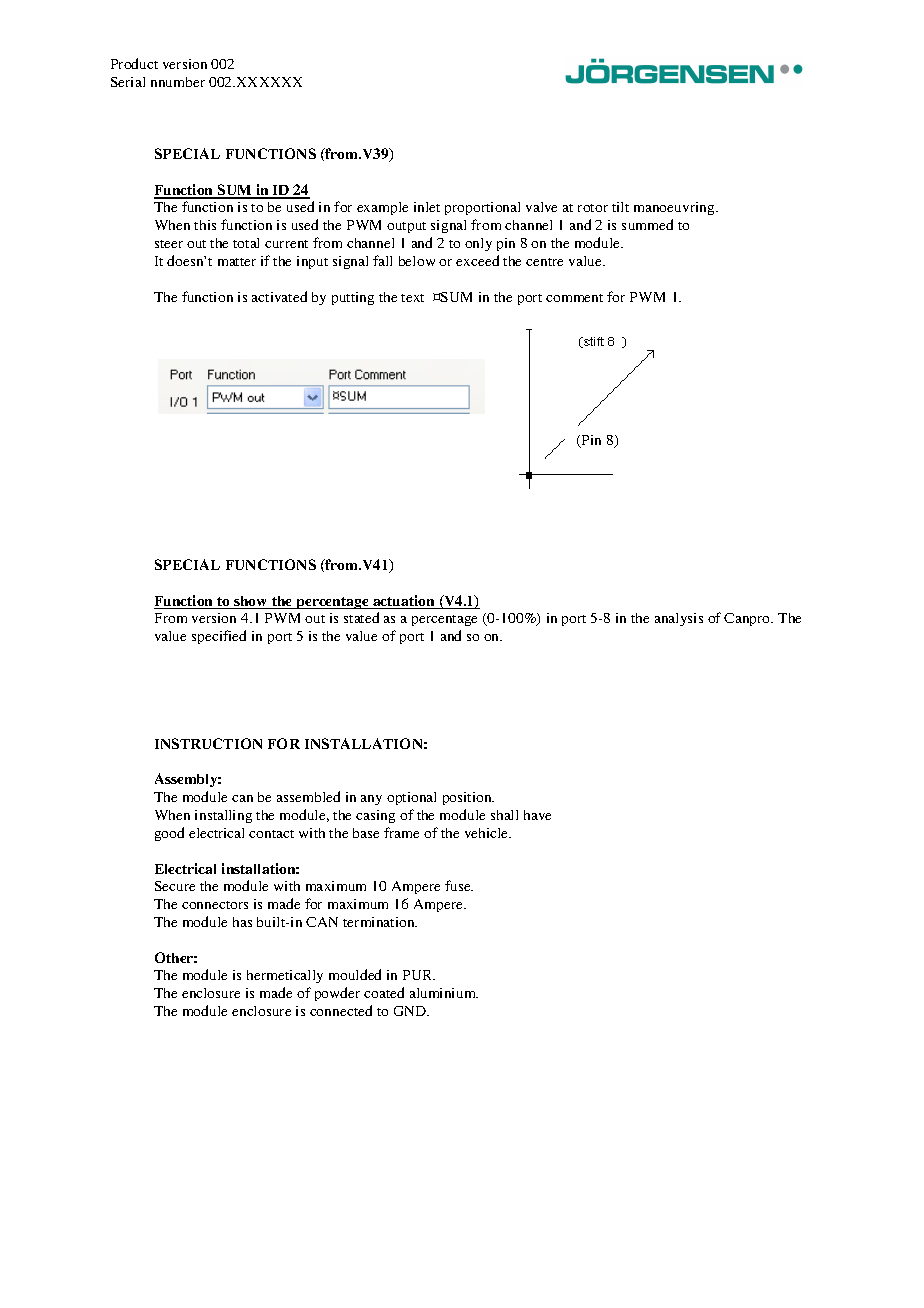 The height and width of the image is (1308, 924). I want to click on PUR, so click(419, 975).
